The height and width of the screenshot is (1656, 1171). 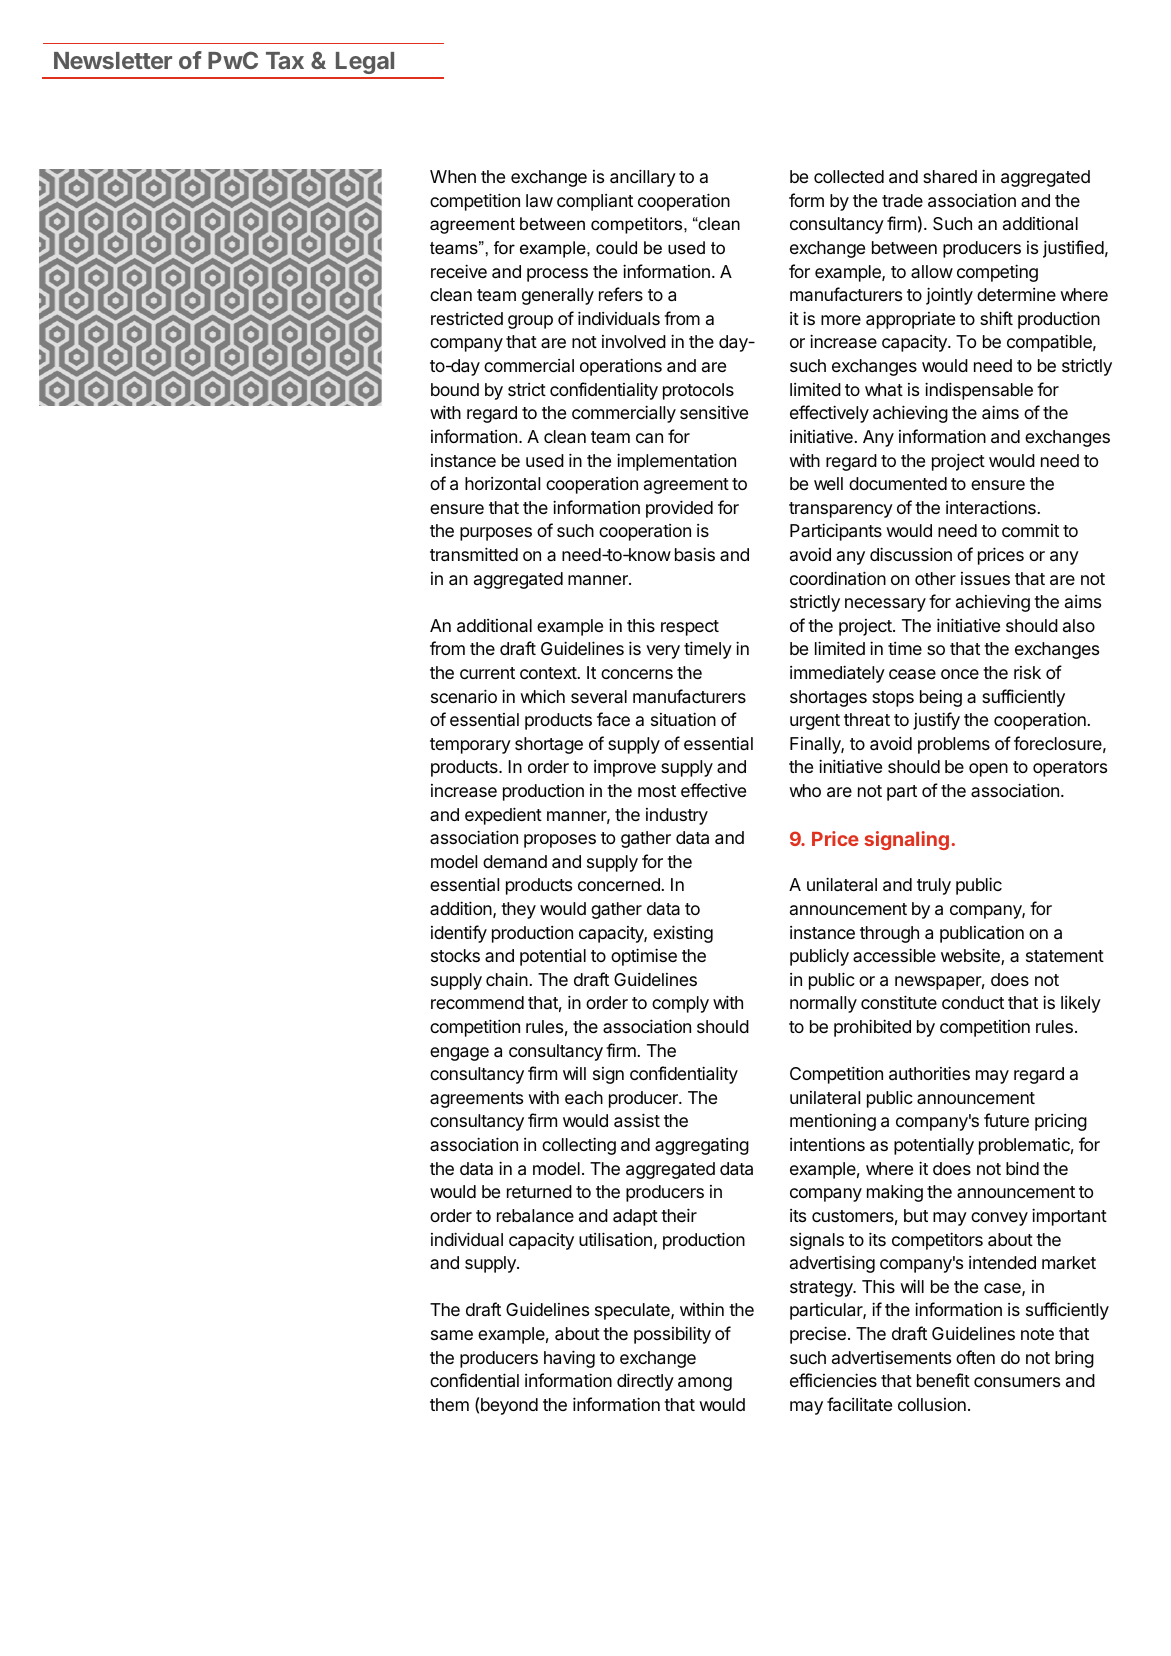 What do you see at coordinates (452, 1335) in the screenshot?
I see `same` at bounding box center [452, 1335].
